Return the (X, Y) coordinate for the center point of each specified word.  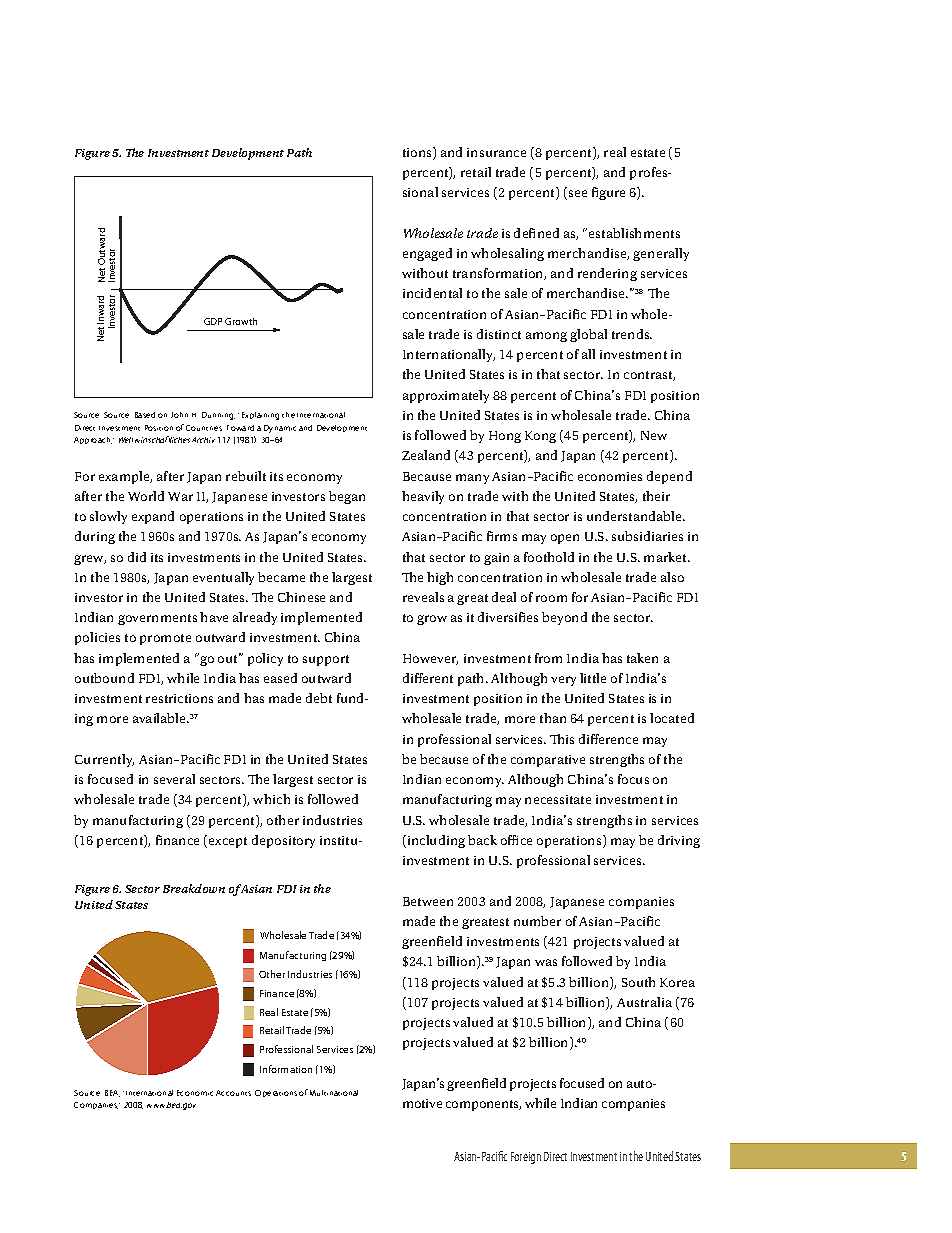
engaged (427, 254)
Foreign (526, 1158)
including (435, 841)
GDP (213, 321)
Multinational (334, 1093)
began (347, 497)
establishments (634, 233)
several (174, 779)
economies (610, 476)
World (146, 496)
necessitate (558, 799)
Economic (195, 1093)
